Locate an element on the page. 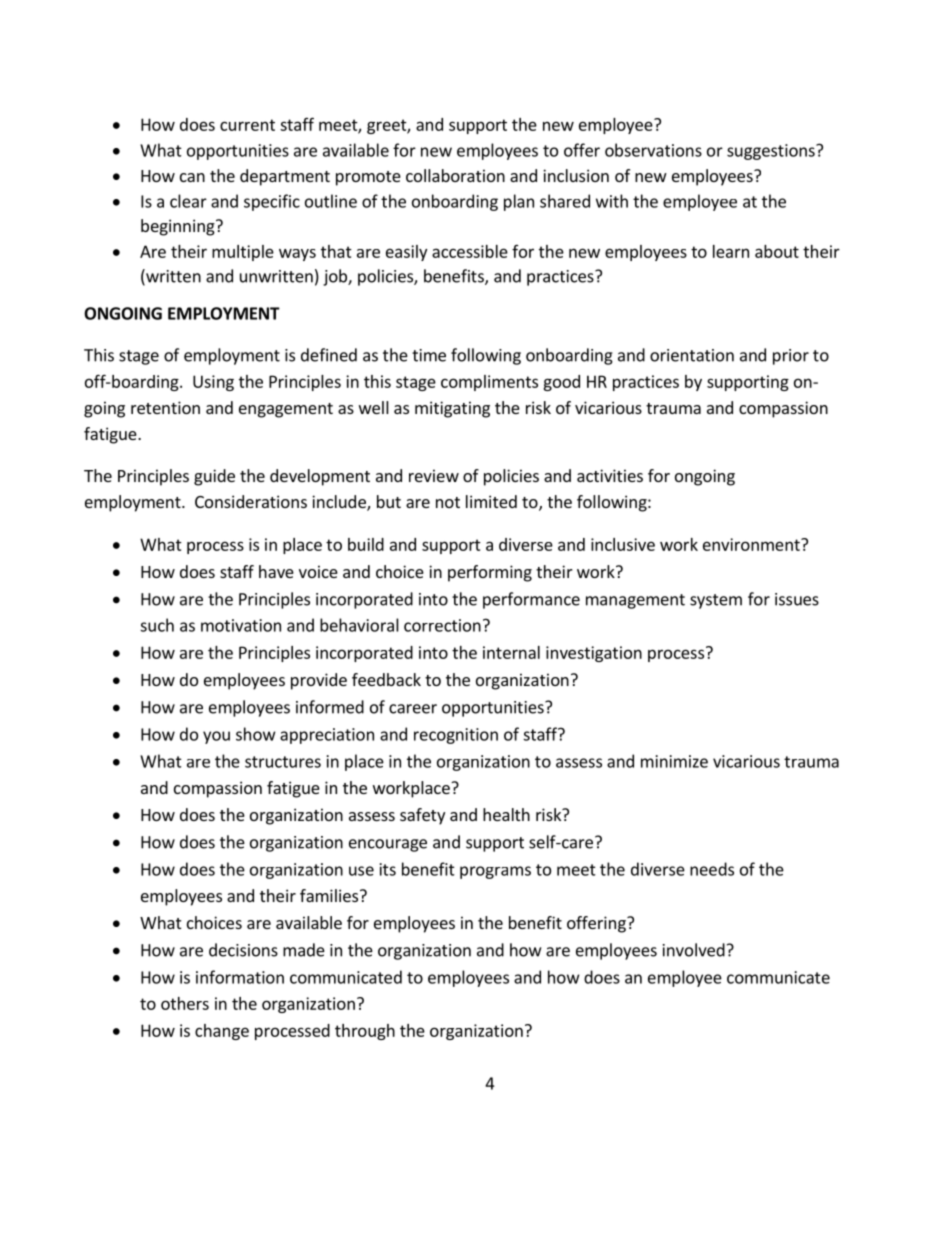 This document has width=952, height=1233. health is located at coordinates (506, 814).
